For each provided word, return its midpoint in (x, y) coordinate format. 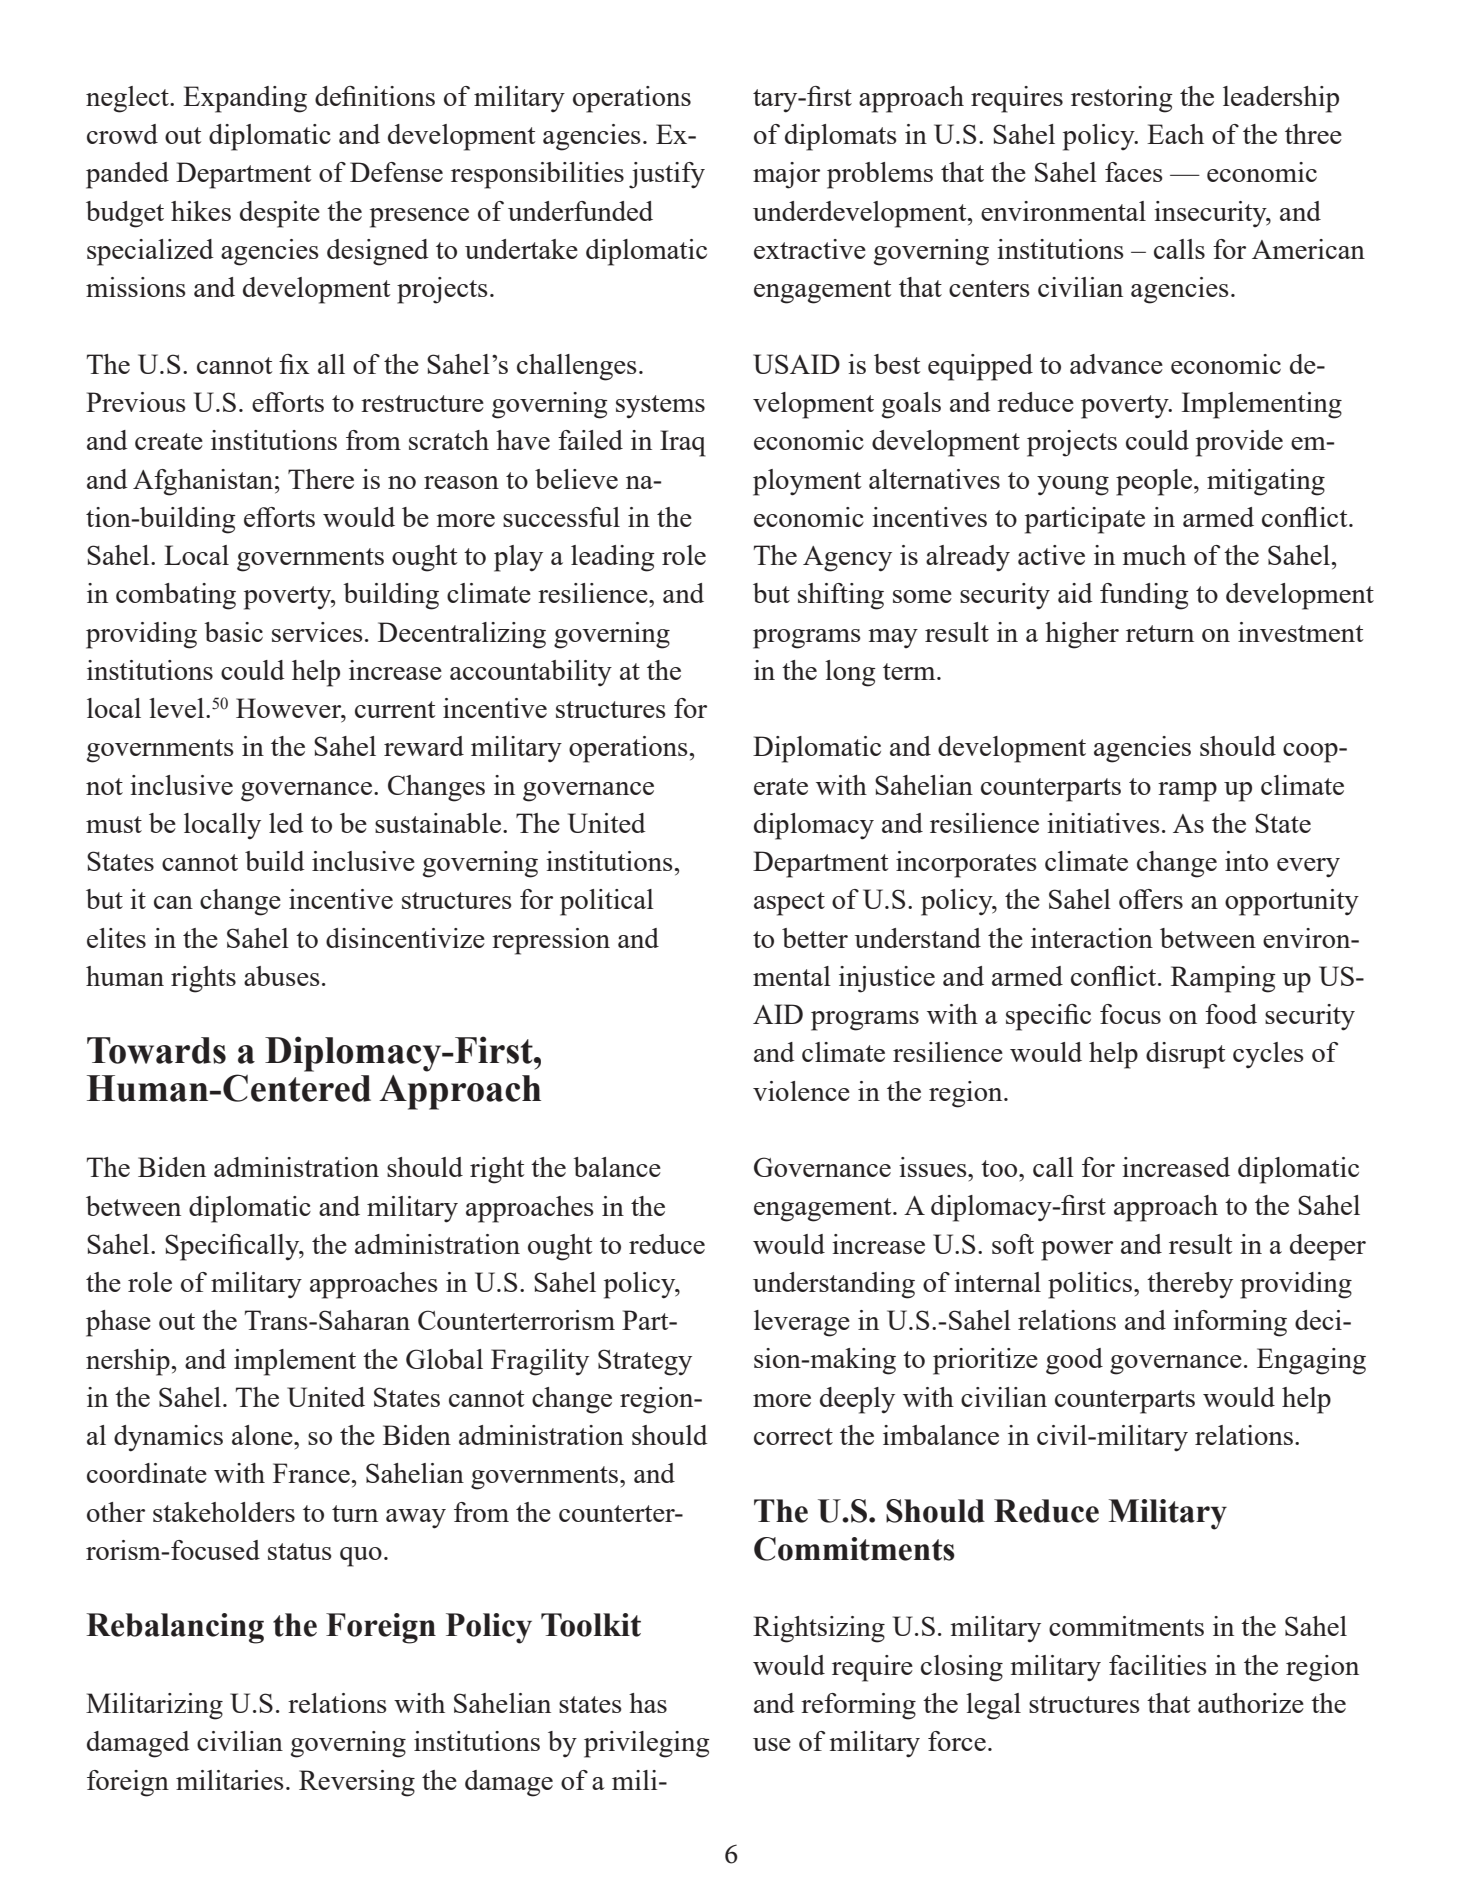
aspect (789, 904)
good (1074, 1361)
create (169, 441)
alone (263, 1435)
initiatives (1103, 823)
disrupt (1185, 1055)
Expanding (245, 99)
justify (667, 175)
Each (1175, 134)
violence (801, 1091)
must (114, 824)
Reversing (357, 1783)
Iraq (683, 443)
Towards (156, 1050)
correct (793, 1436)
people (1154, 482)
